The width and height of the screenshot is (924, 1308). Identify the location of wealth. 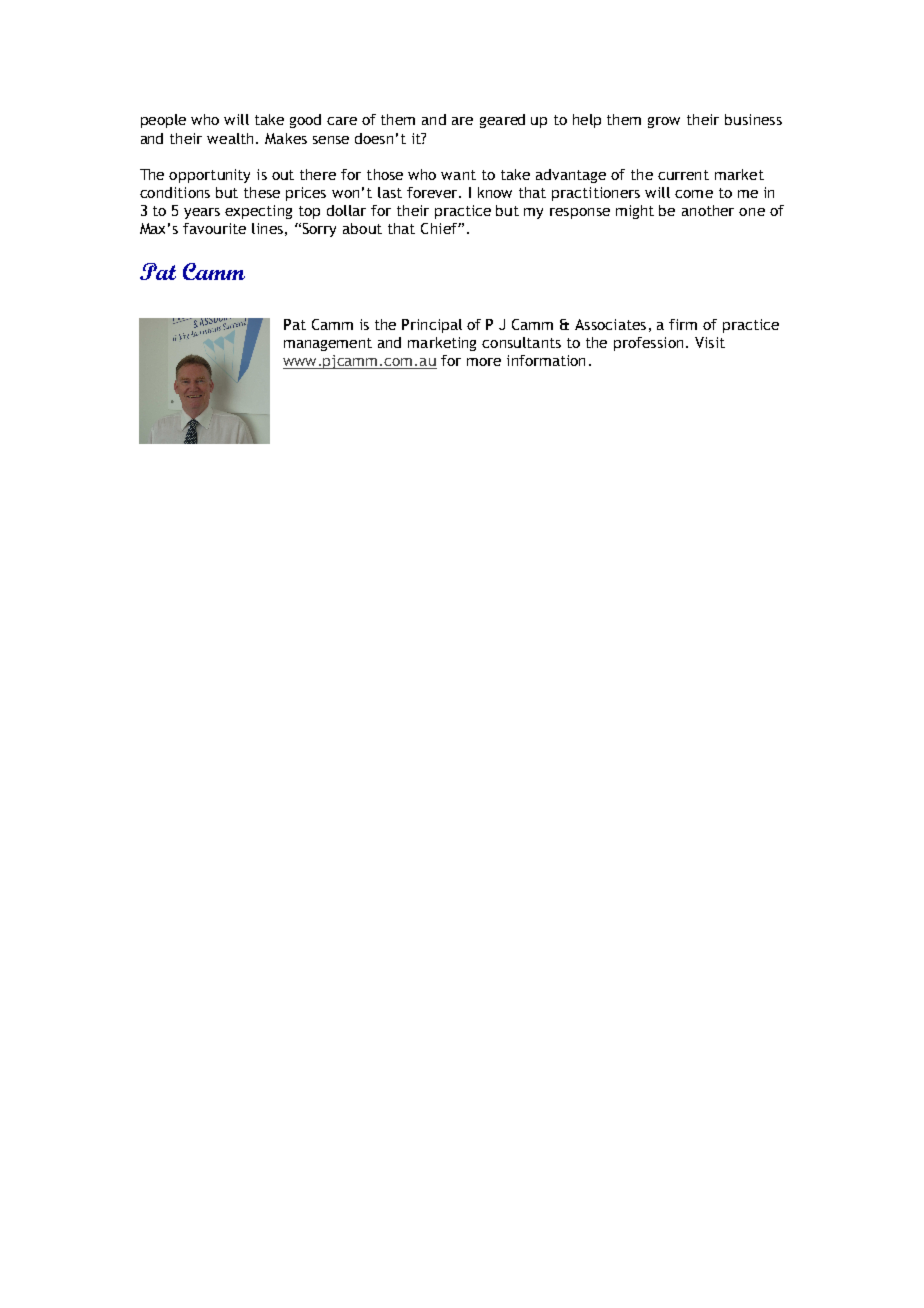
(232, 138).
